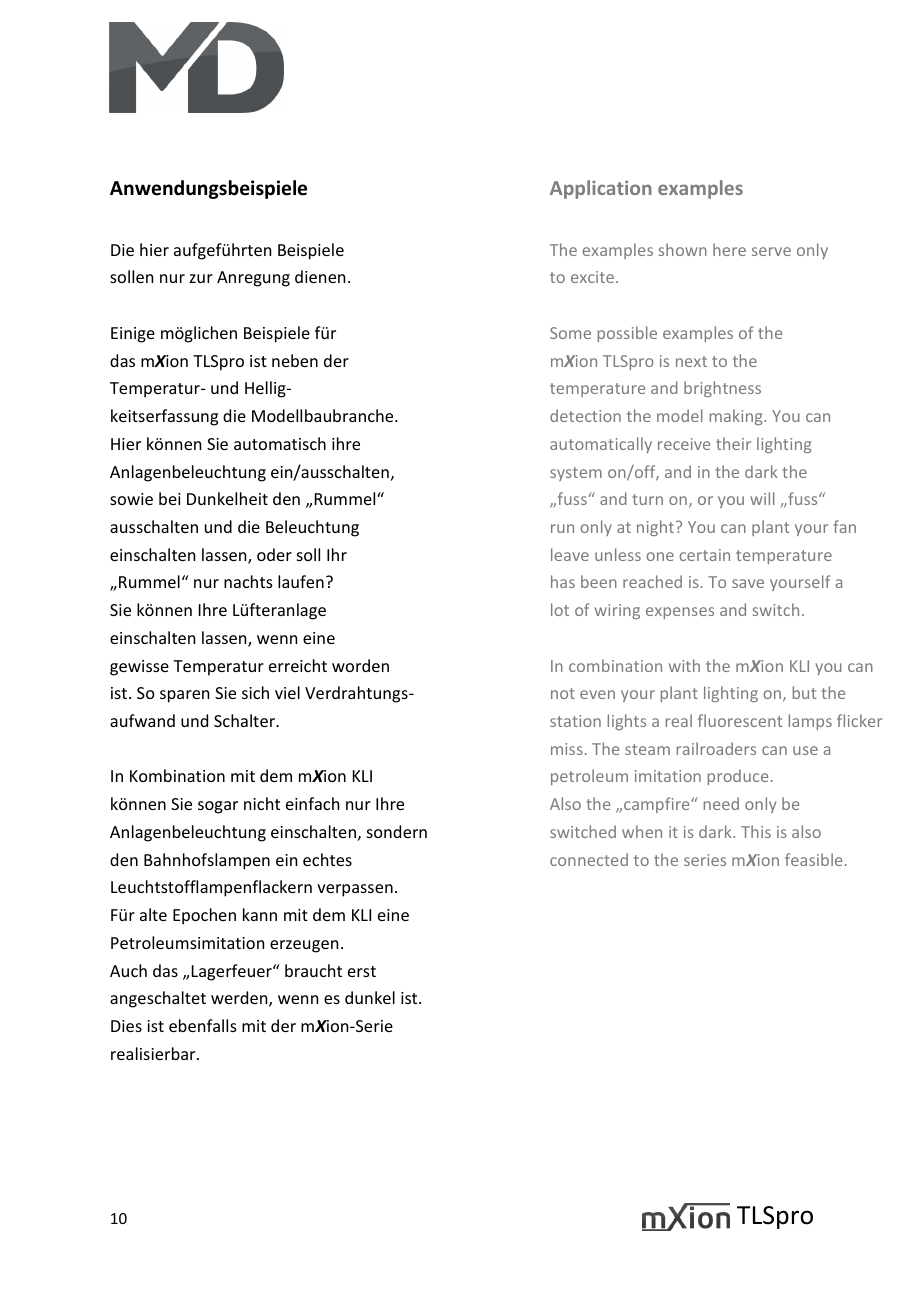  Describe the element at coordinates (762, 498) in the page. I see `will` at that location.
